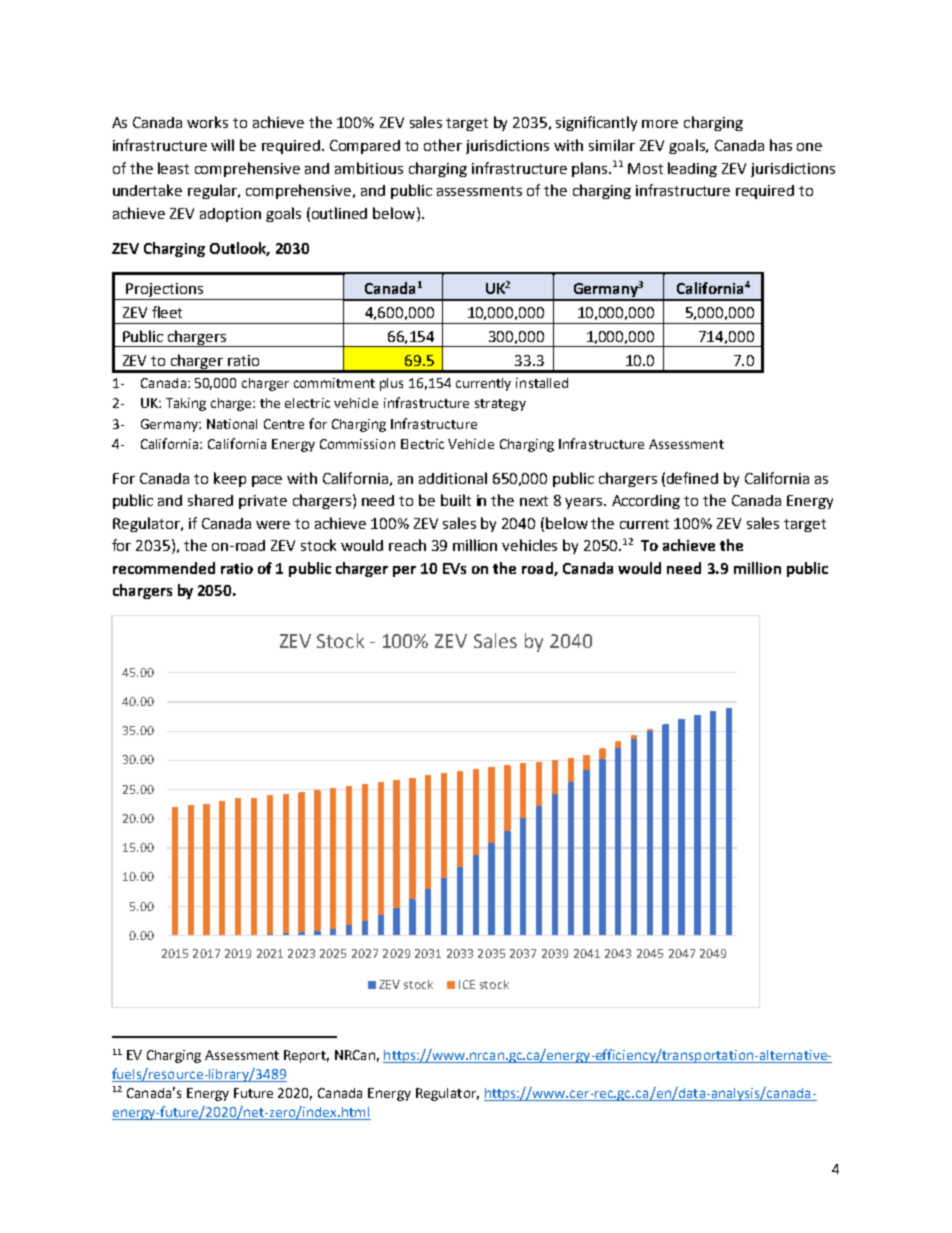 The image size is (952, 1233). I want to click on reach, so click(407, 545).
